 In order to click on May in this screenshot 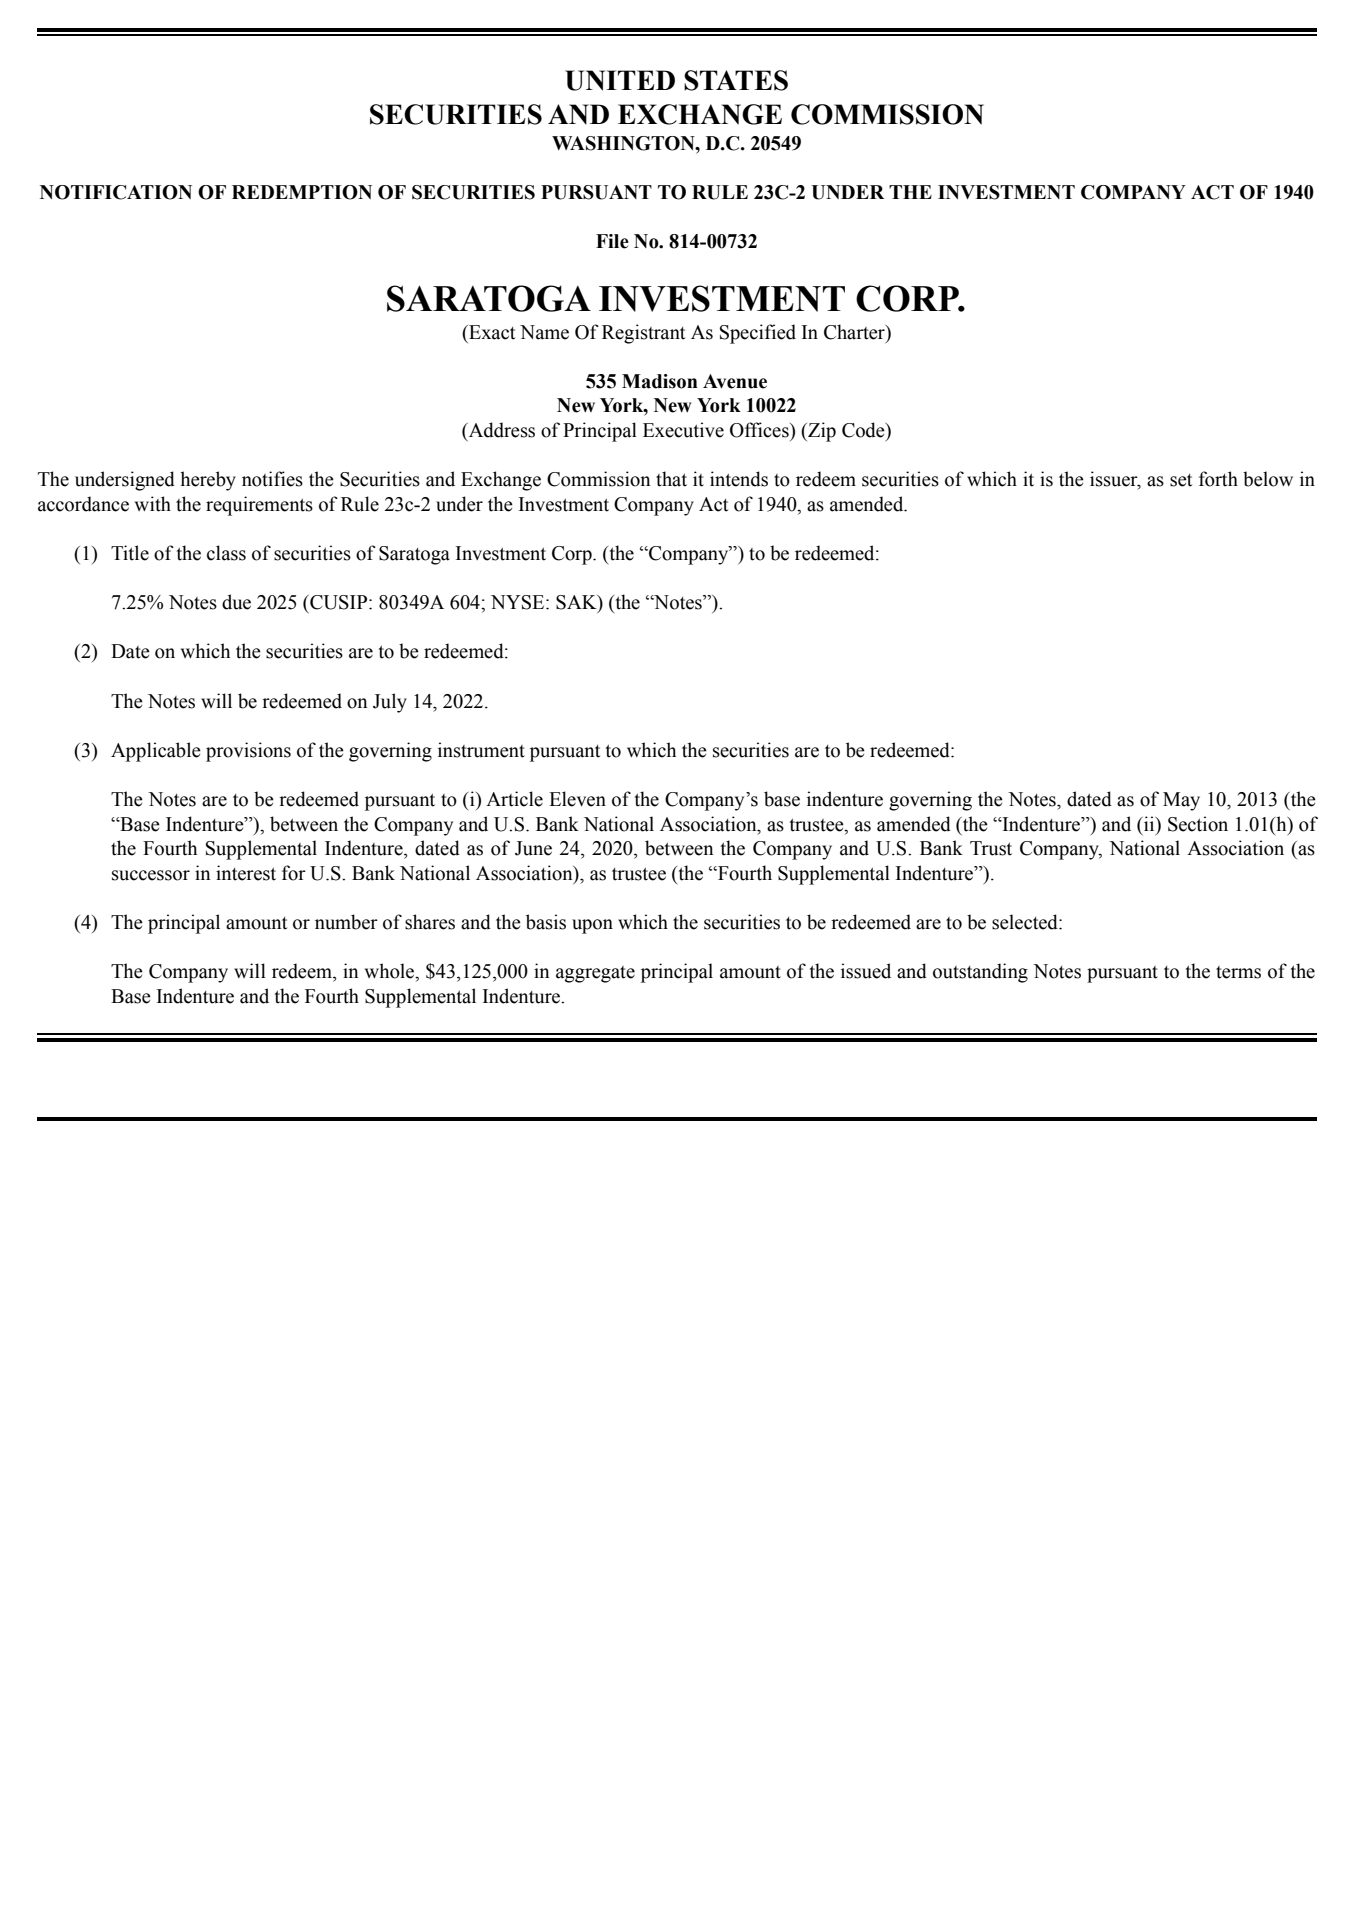, I will do `click(1181, 801)`.
